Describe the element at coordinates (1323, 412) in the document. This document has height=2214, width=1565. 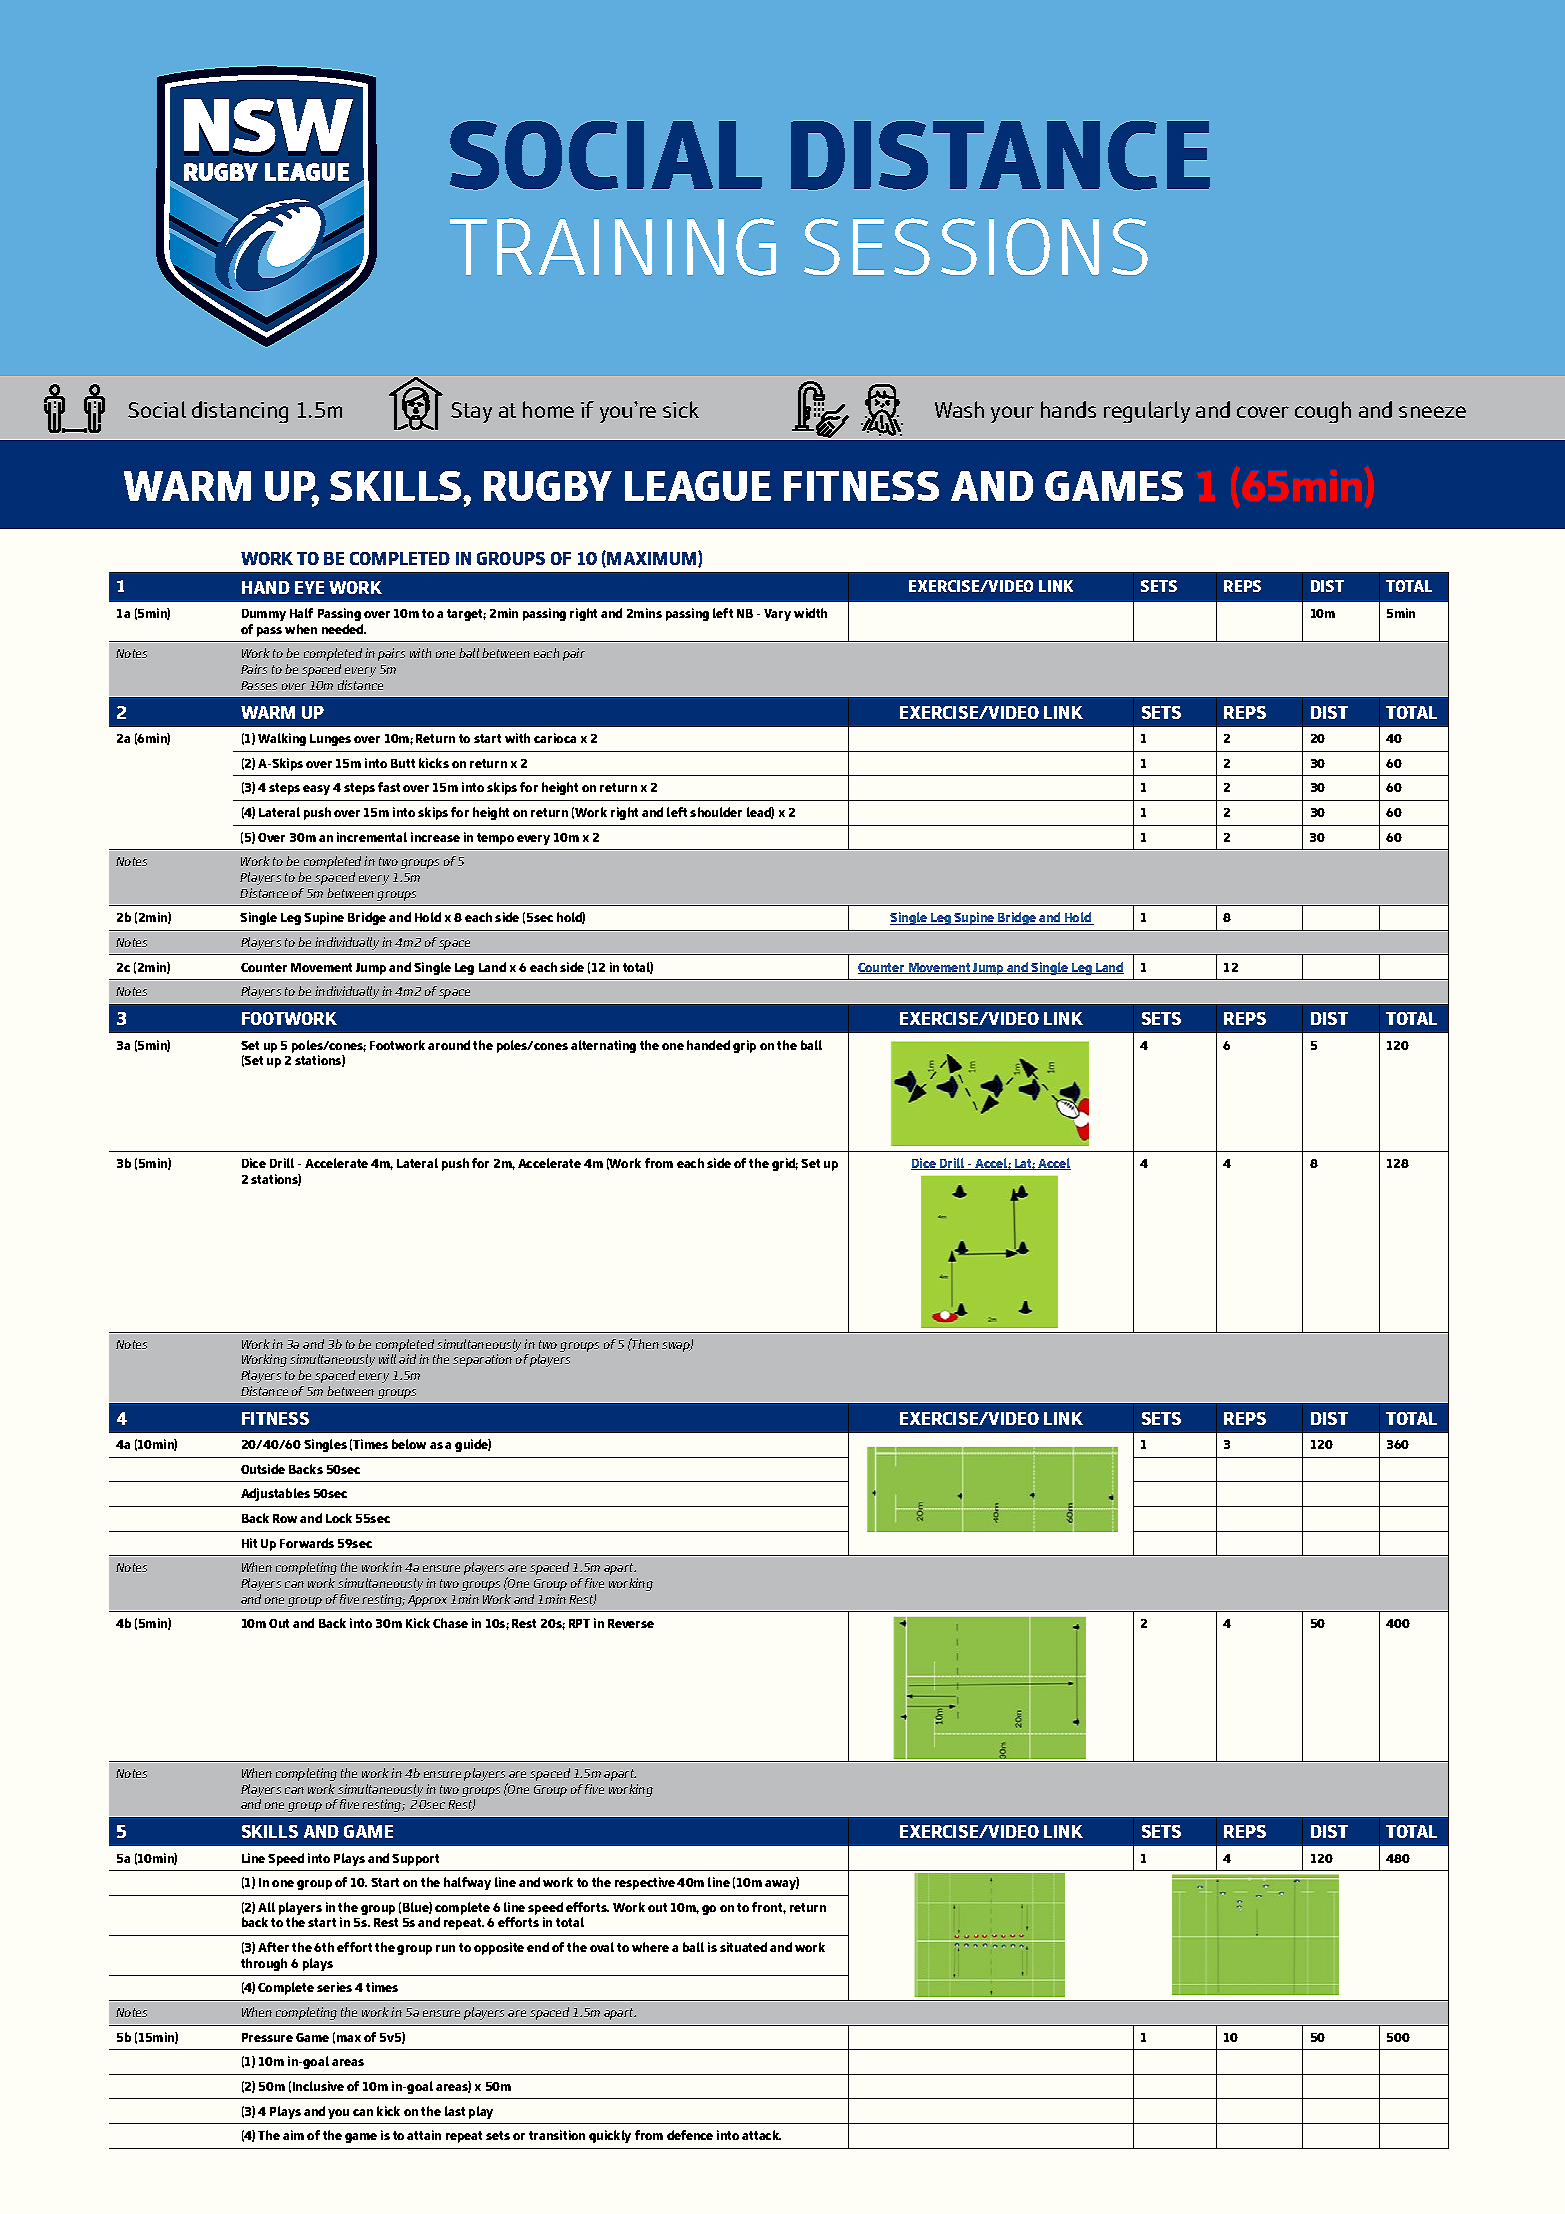
I see `cough` at that location.
